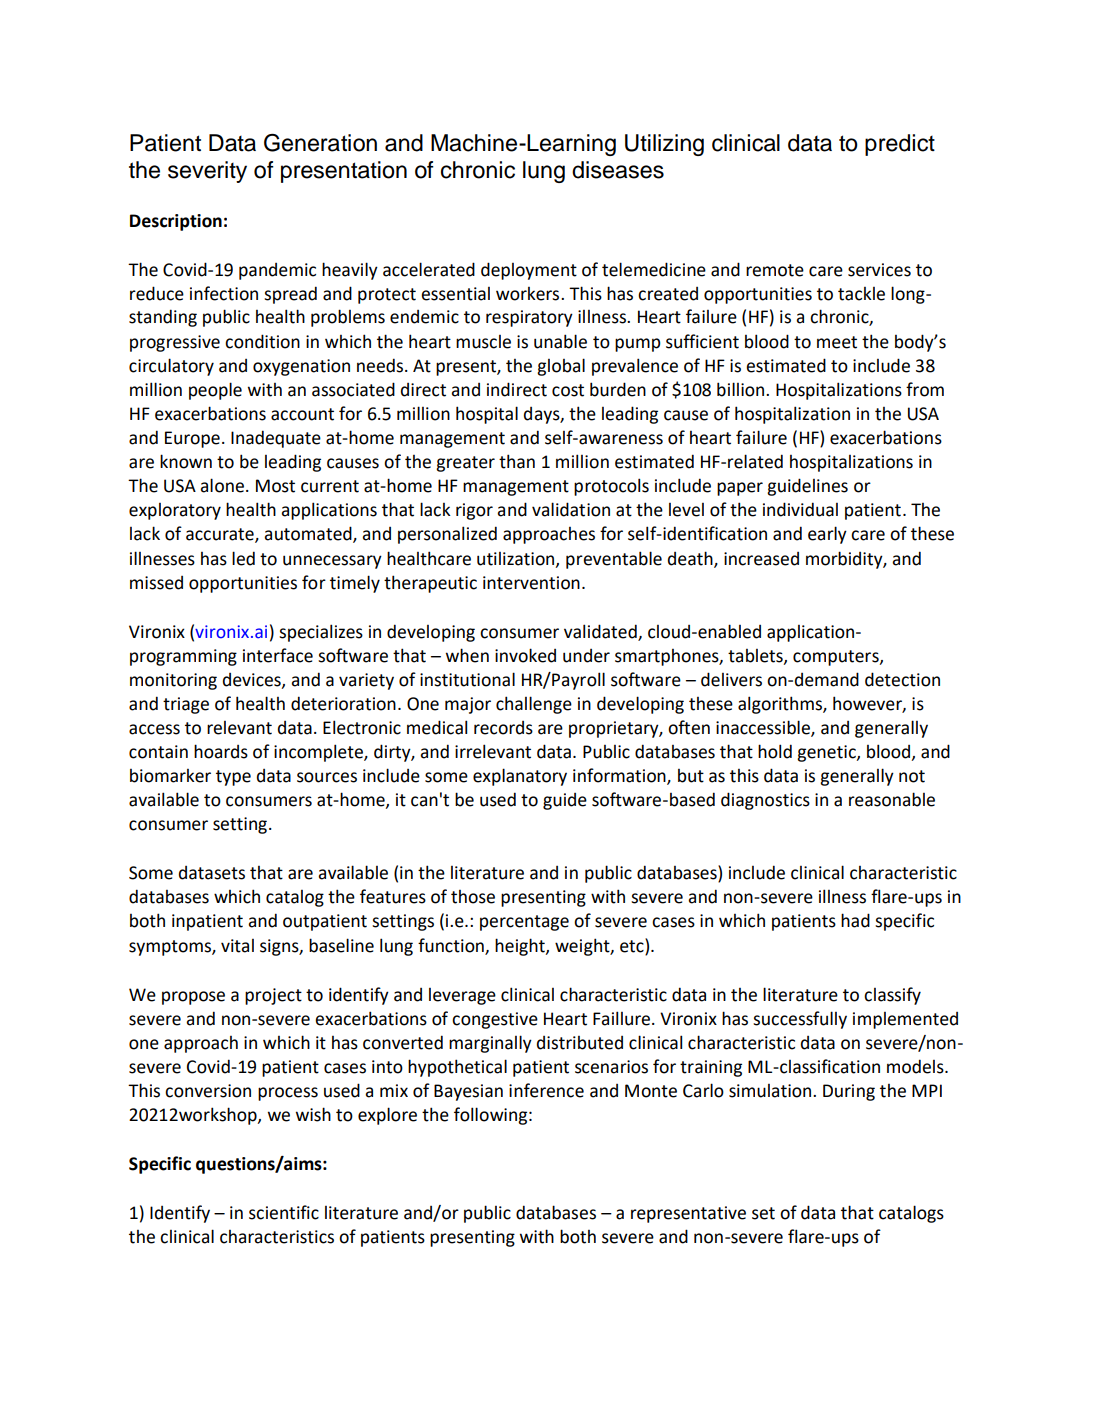 Image resolution: width=1096 pixels, height=1419 pixels. What do you see at coordinates (284, 1212) in the image?
I see `scientific` at bounding box center [284, 1212].
